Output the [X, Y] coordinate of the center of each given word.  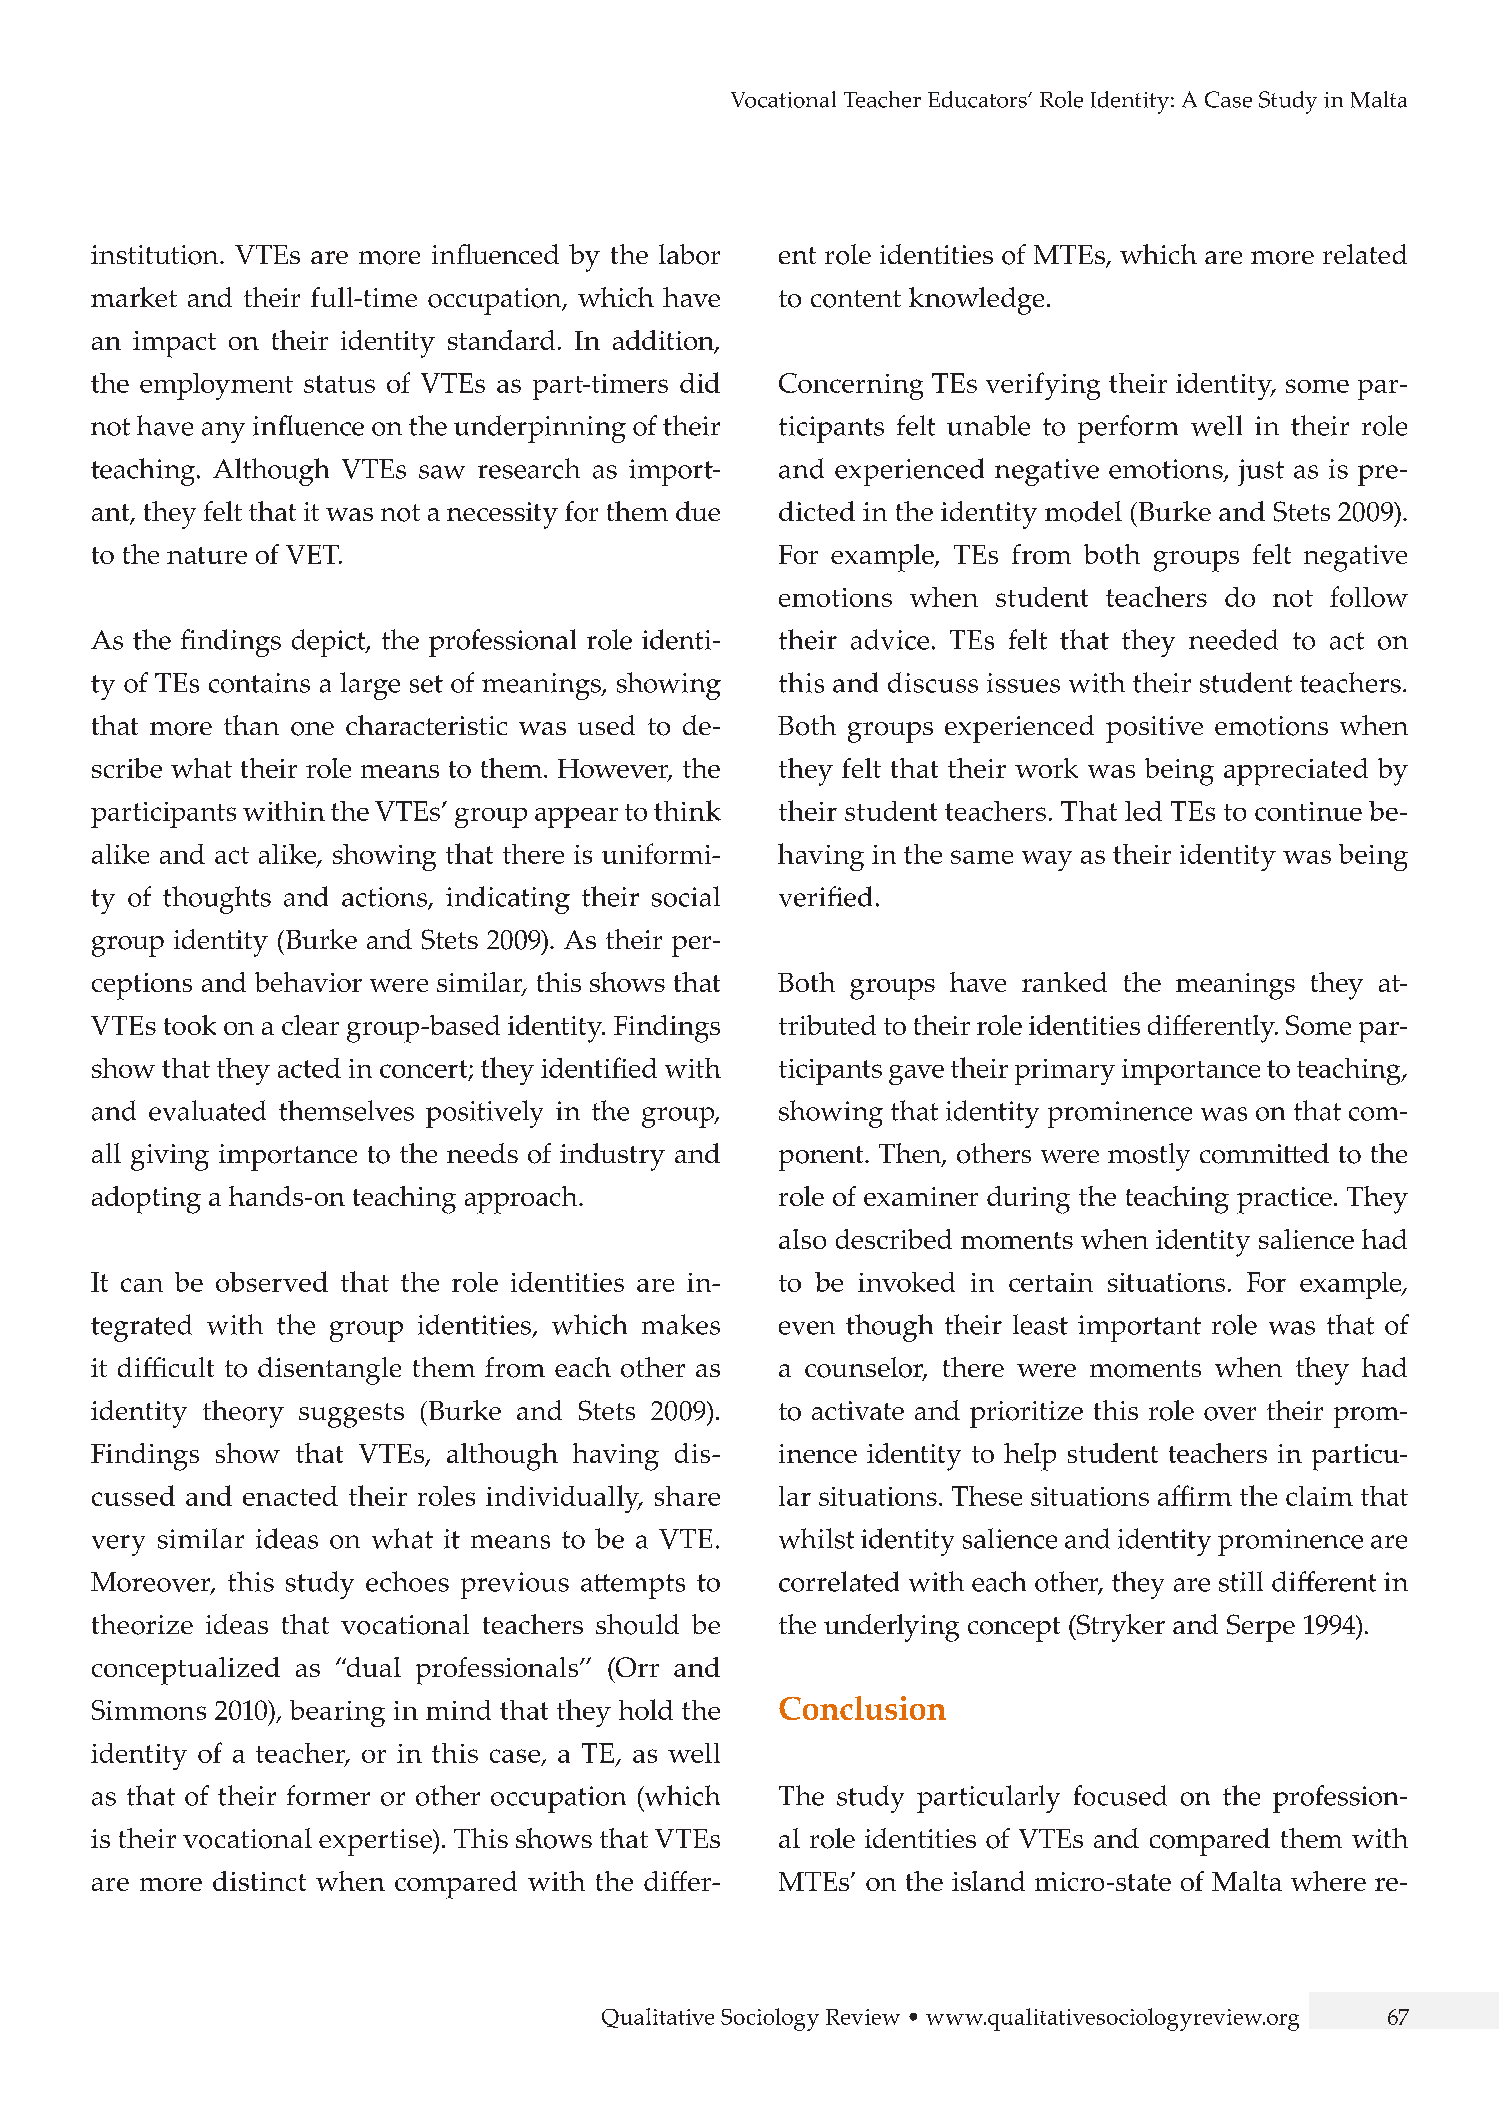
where [1328, 1881]
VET [313, 554]
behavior [308, 982]
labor [689, 254]
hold [646, 1709]
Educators [978, 99]
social [686, 896]
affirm [1195, 1495]
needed [1233, 639]
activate [858, 1410]
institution [156, 255]
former [328, 1795]
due [698, 511]
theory [243, 1414]
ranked [1064, 982]
